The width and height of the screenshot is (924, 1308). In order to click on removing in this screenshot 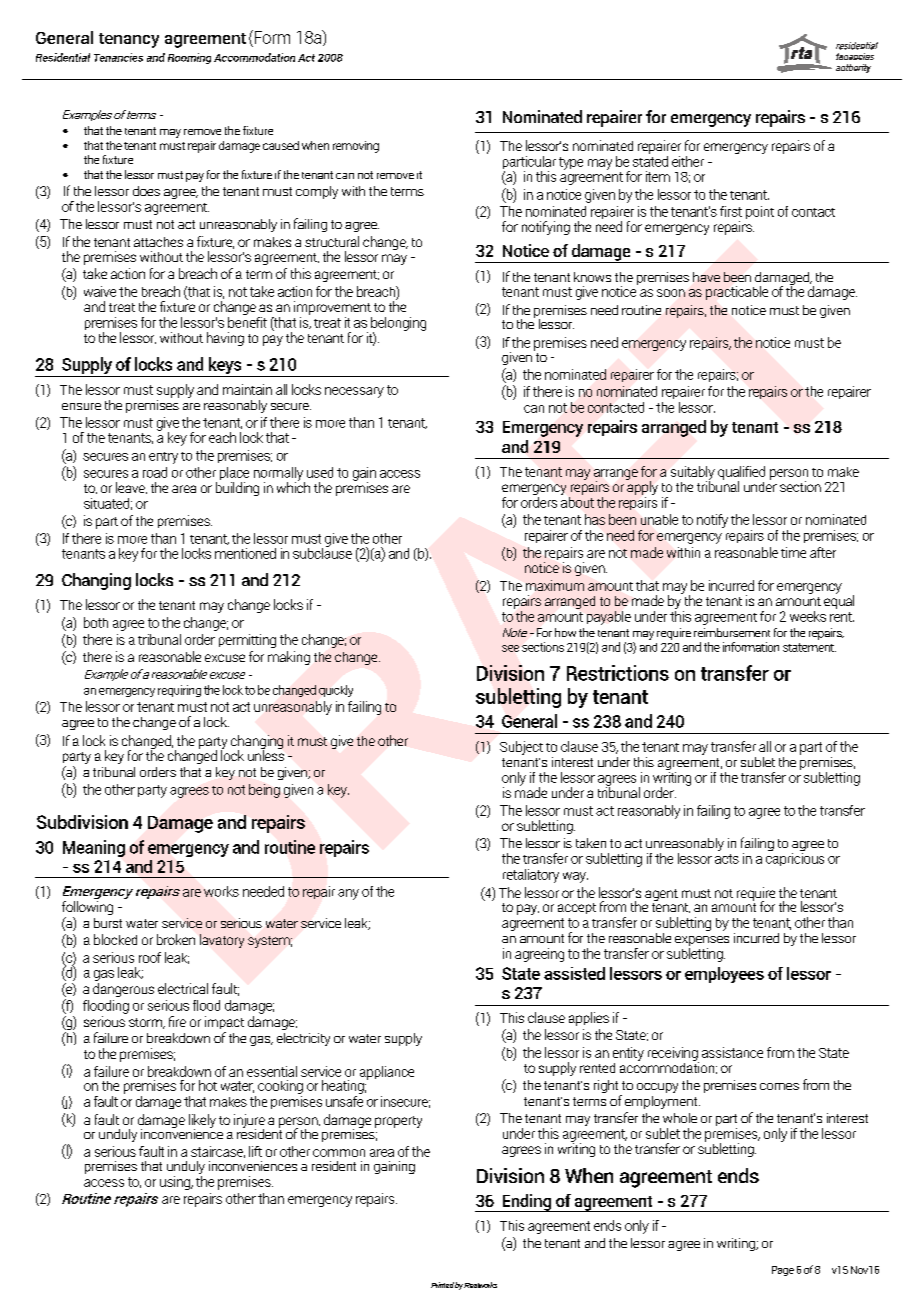, I will do `click(356, 147)`.
